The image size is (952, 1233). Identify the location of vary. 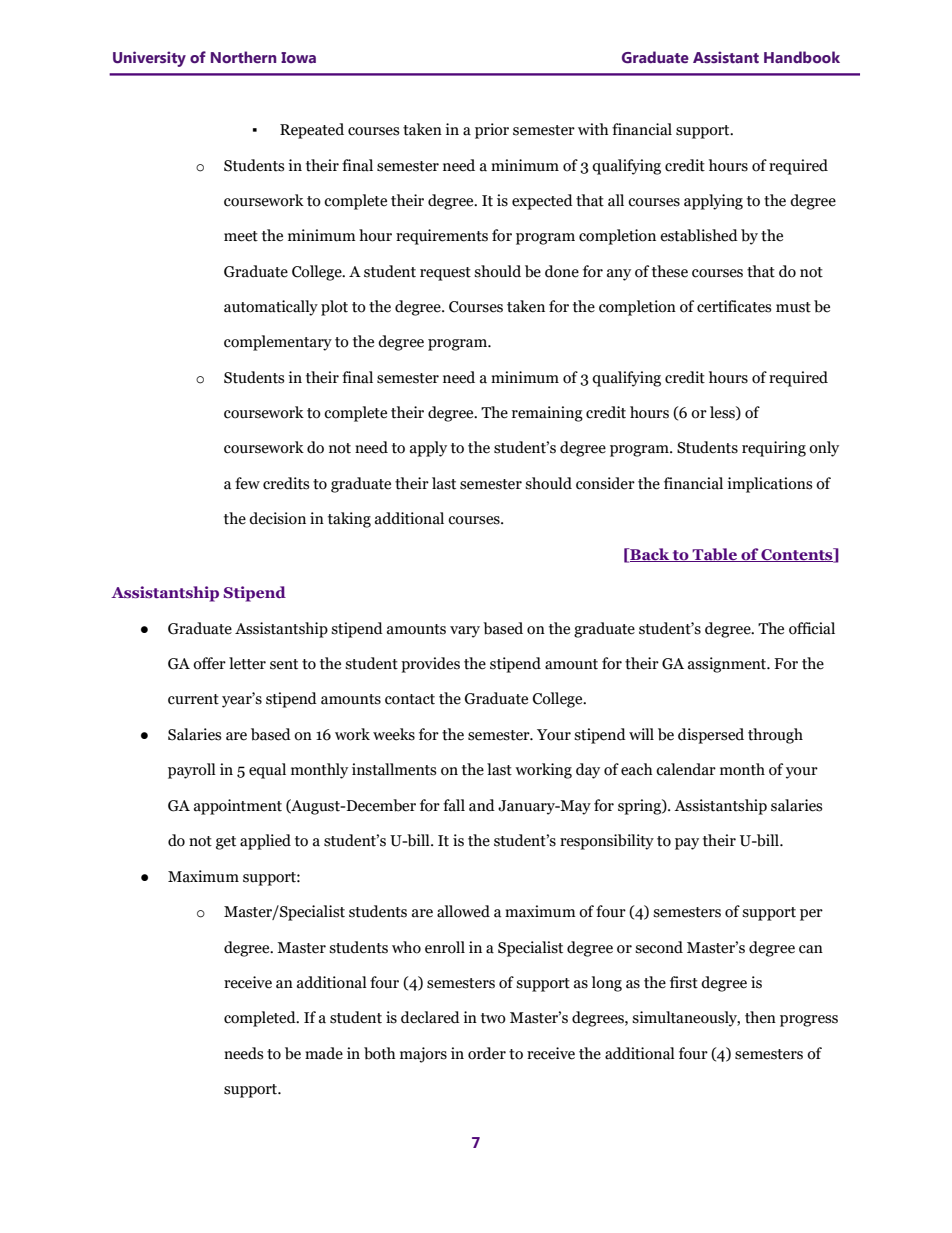
(465, 632).
